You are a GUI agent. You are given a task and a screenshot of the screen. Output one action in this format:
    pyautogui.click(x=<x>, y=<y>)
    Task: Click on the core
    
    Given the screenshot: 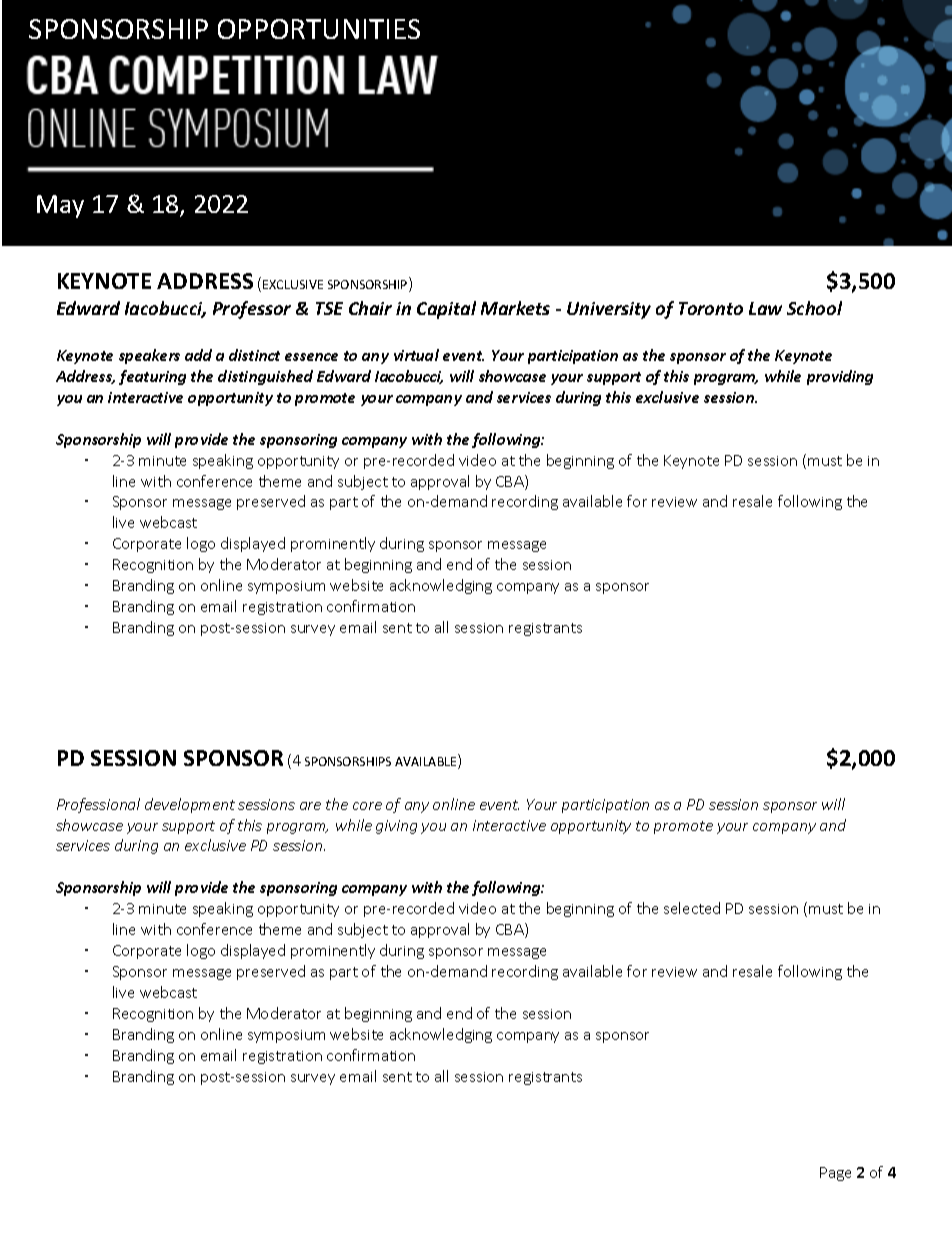 What is the action you would take?
    pyautogui.click(x=367, y=806)
